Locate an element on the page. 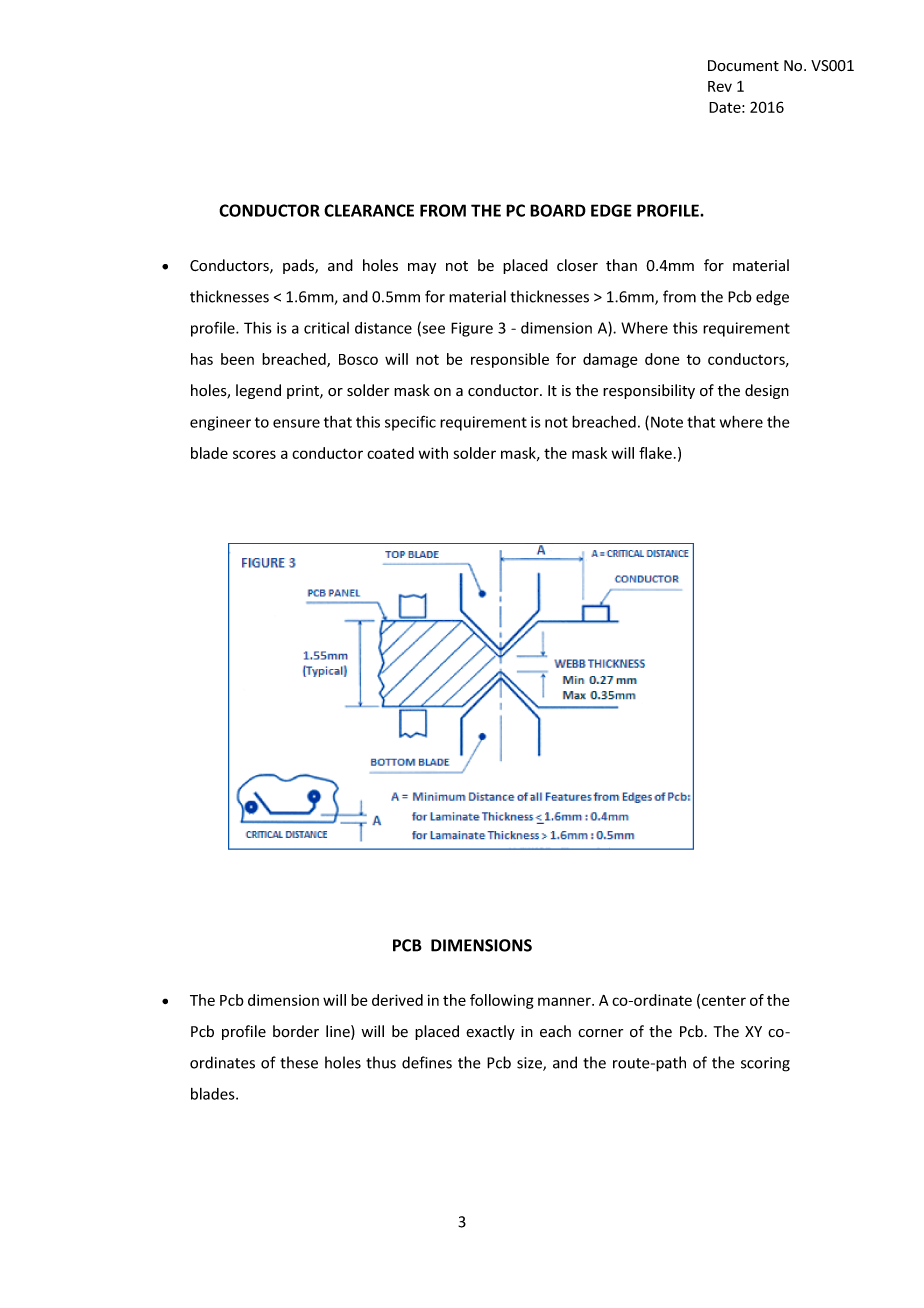  border is located at coordinates (296, 1031).
